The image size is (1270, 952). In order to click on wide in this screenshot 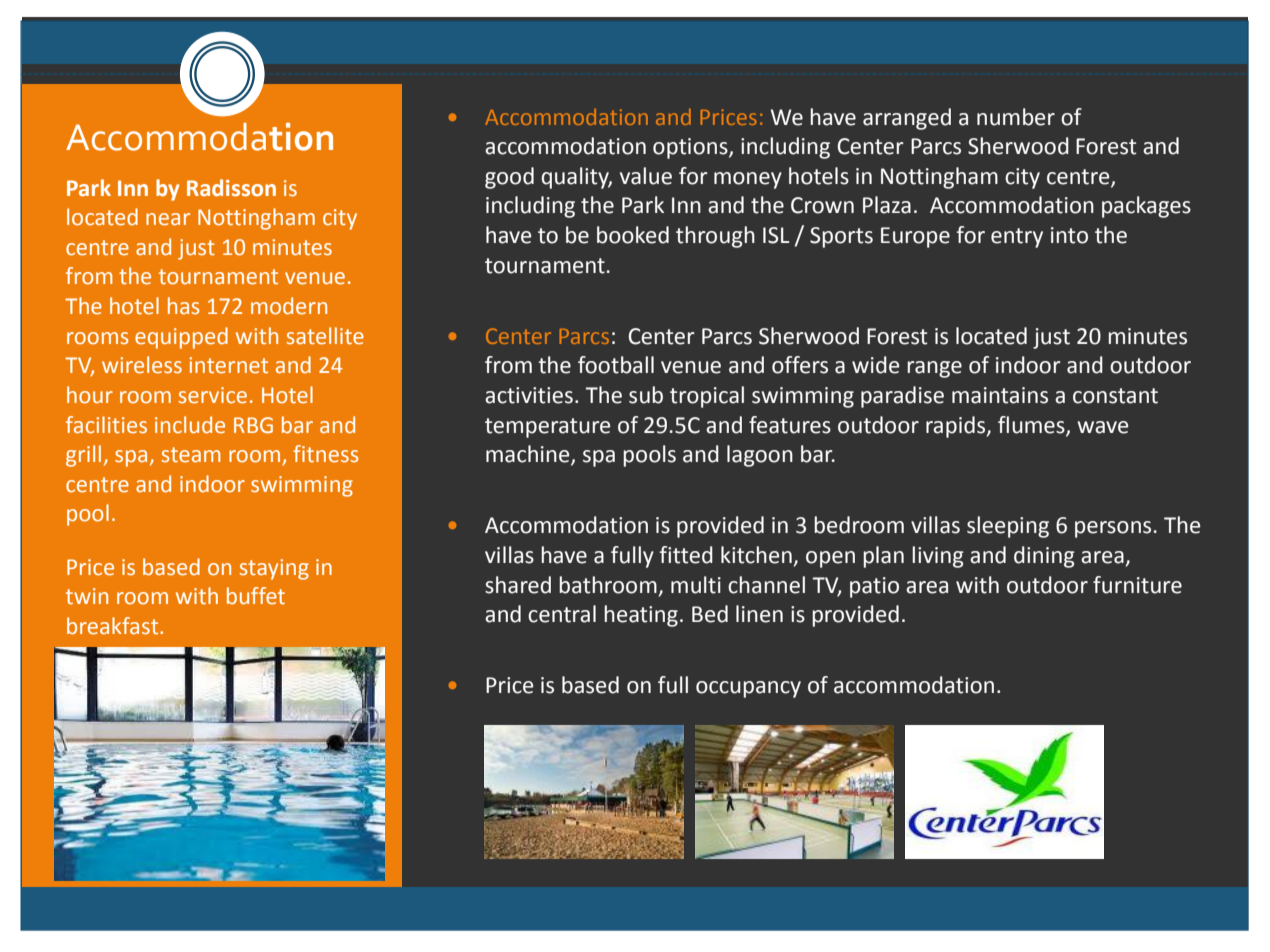, I will do `click(876, 365)`.
